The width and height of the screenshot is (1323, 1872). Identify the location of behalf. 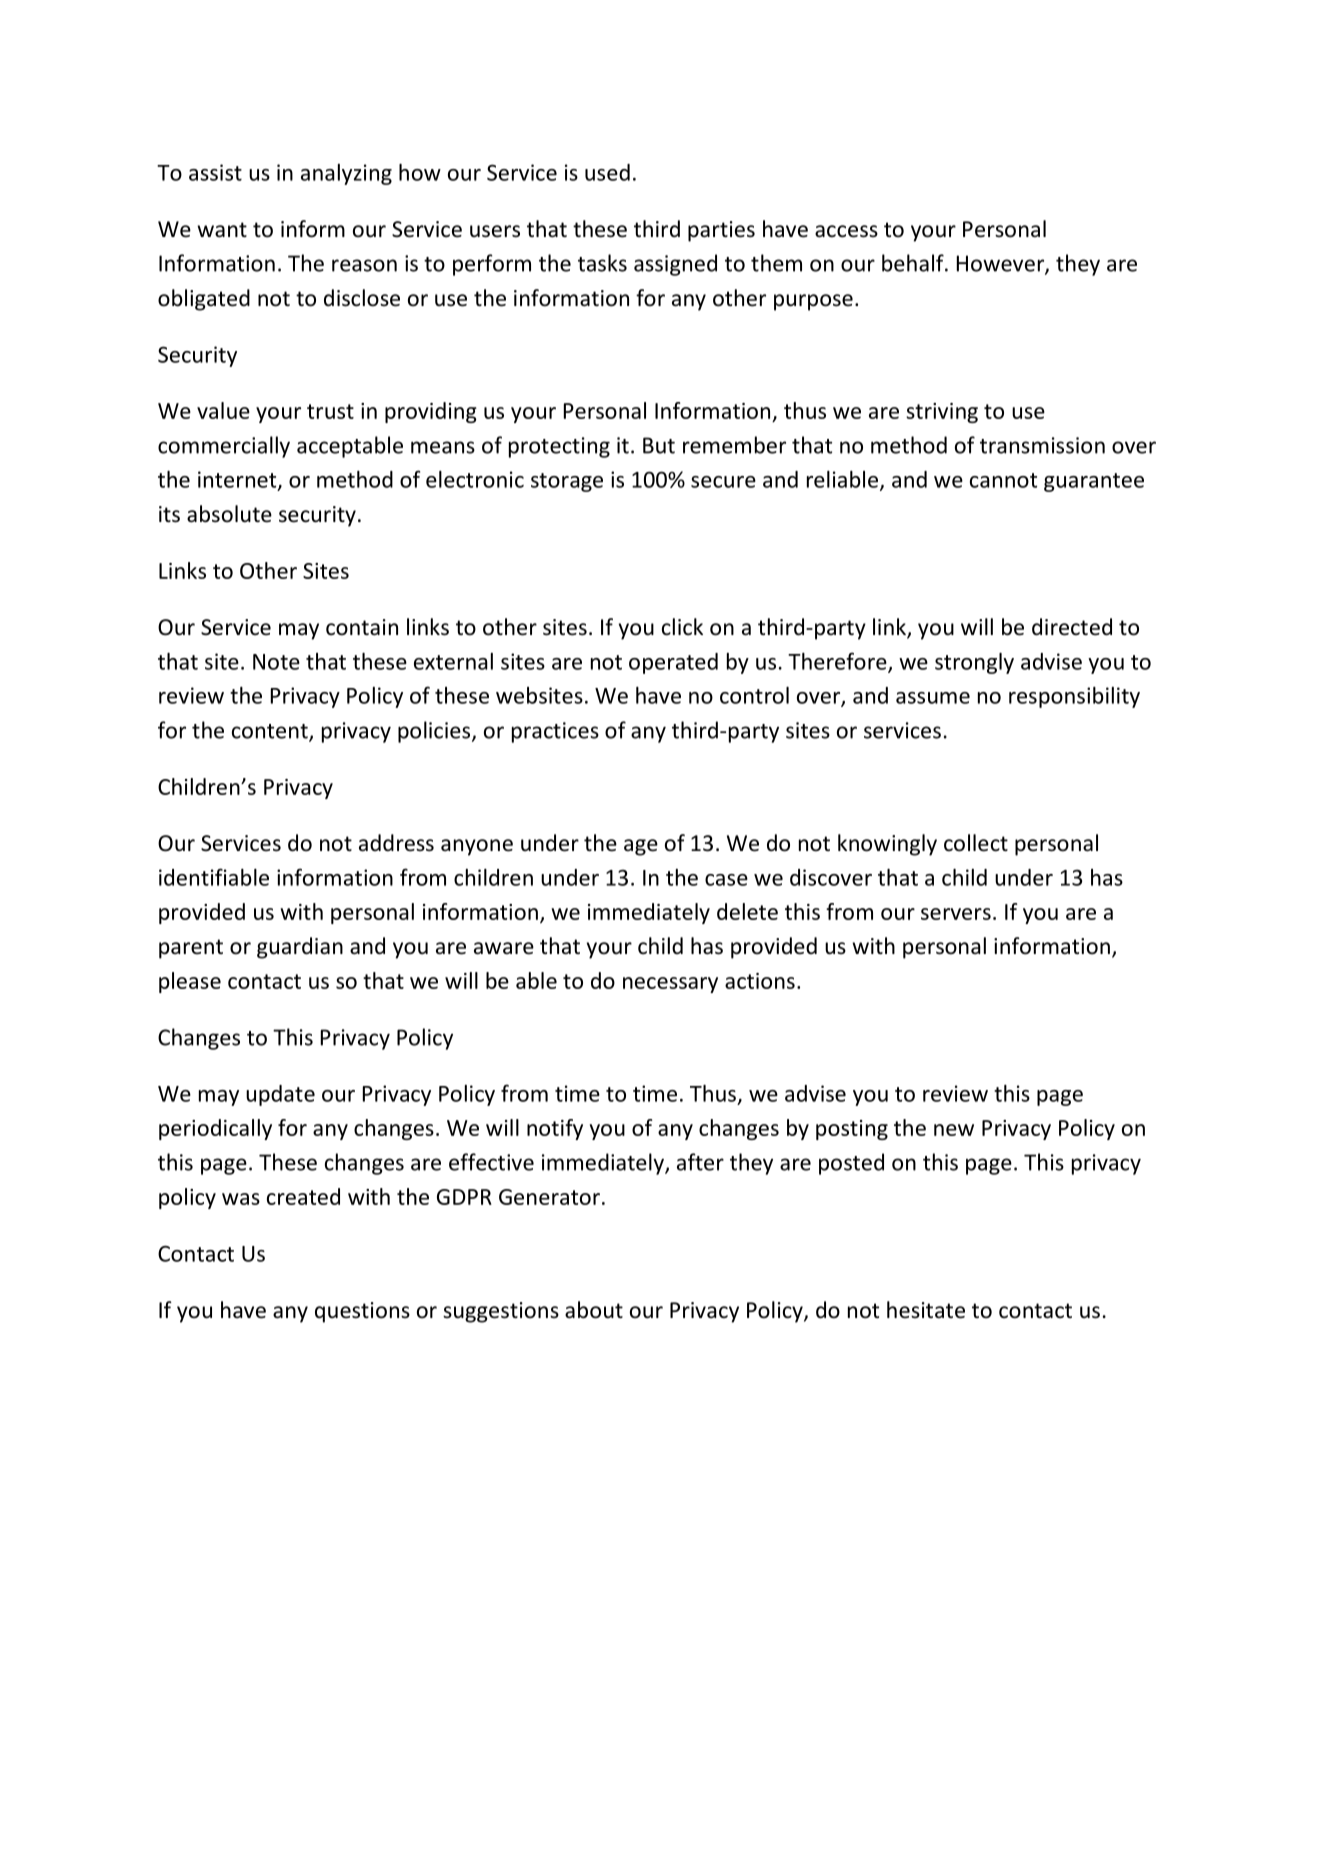
(914, 263).
